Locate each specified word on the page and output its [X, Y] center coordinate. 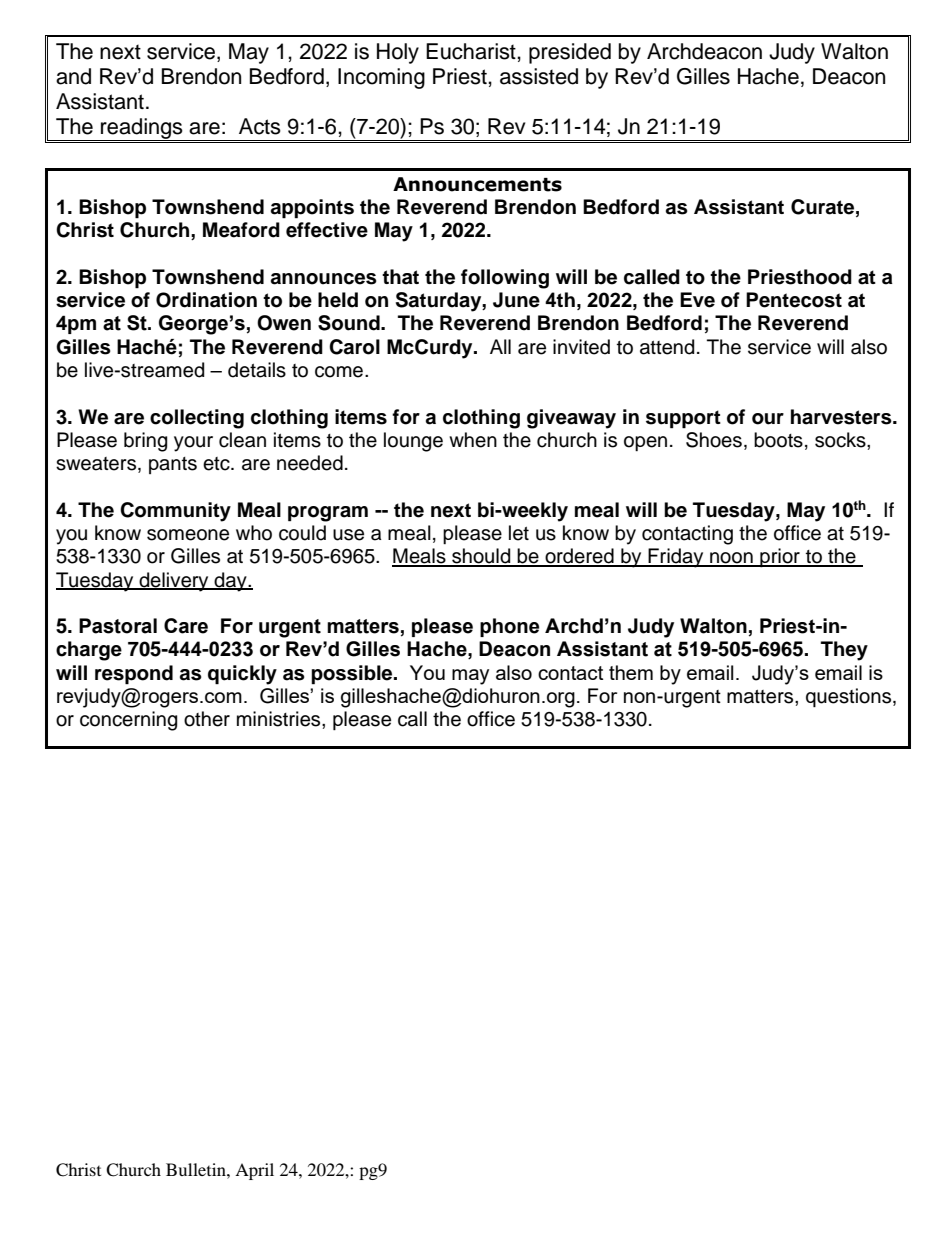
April [254, 1171]
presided [570, 53]
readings [142, 129]
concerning [128, 721]
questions [850, 697]
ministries [280, 719]
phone [509, 627]
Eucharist [472, 51]
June [516, 300]
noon [731, 559]
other [207, 719]
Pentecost [794, 300]
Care [186, 626]
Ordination [206, 300]
